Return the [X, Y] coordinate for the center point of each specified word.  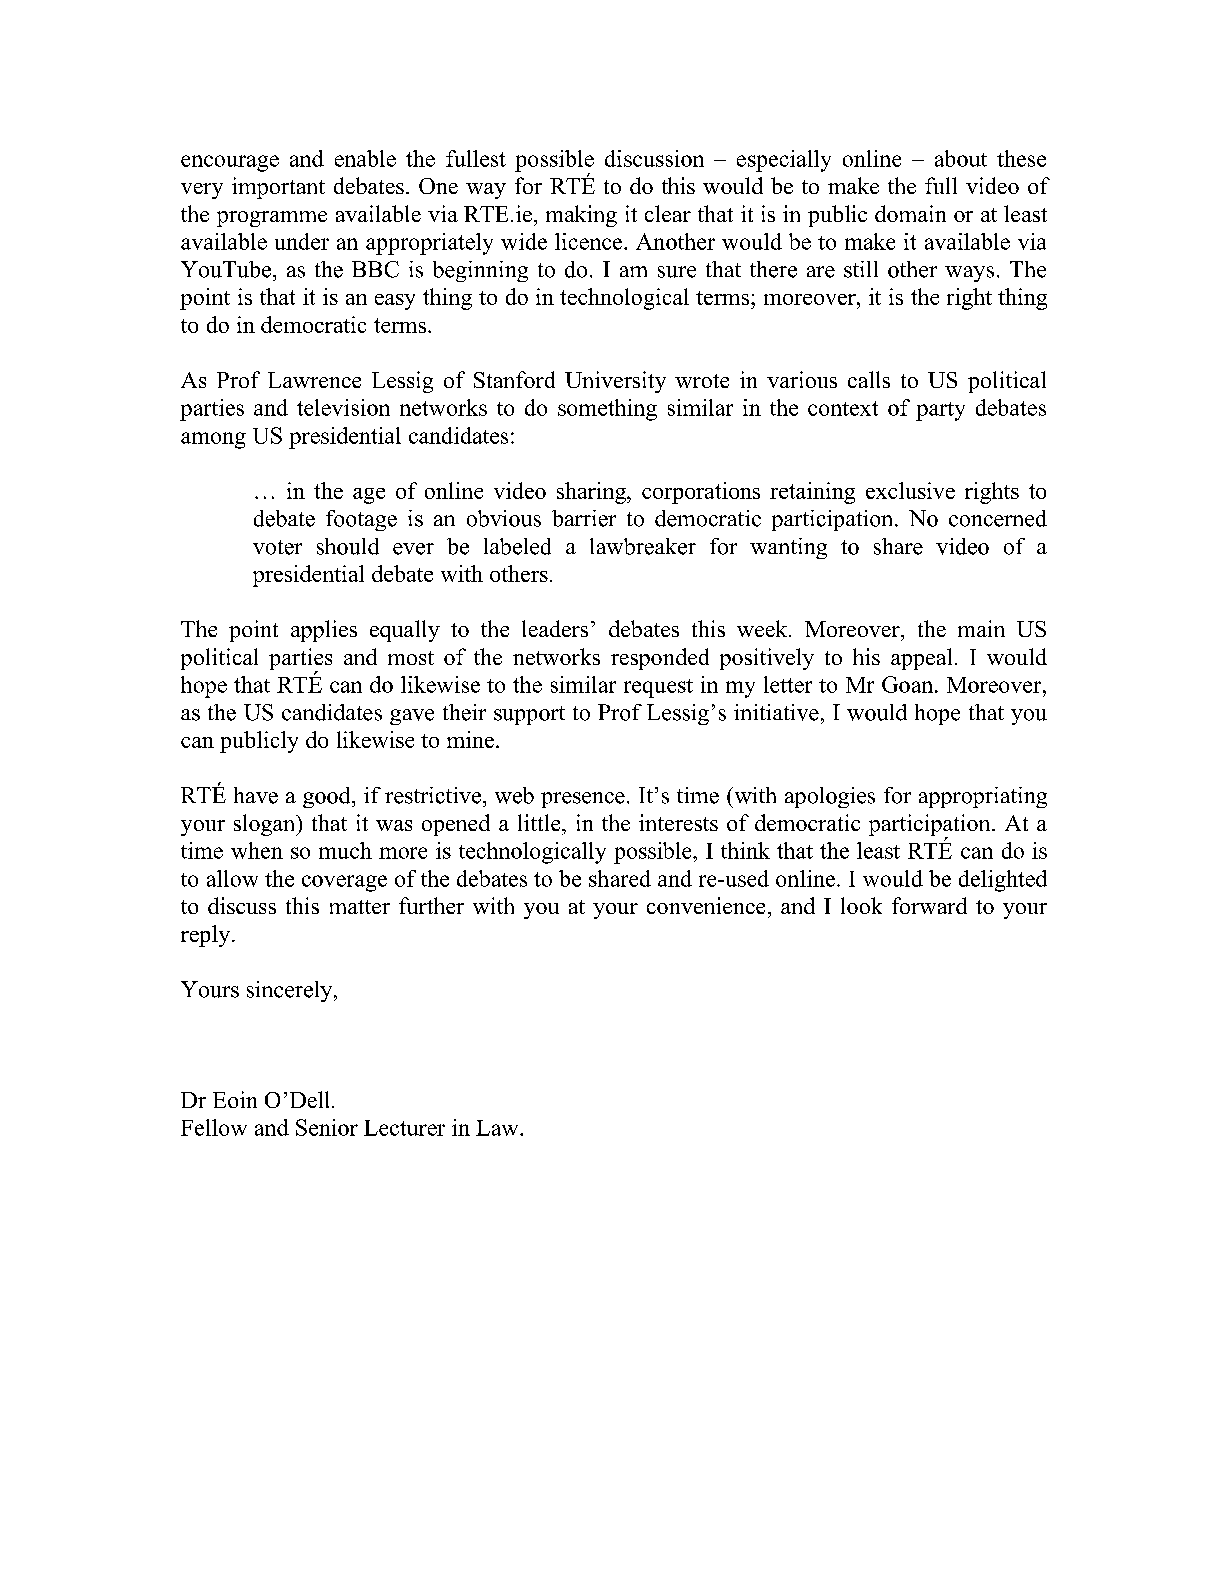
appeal [921, 659]
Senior [327, 1127]
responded [660, 659]
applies [324, 631]
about [961, 158]
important [278, 188]
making [581, 216]
